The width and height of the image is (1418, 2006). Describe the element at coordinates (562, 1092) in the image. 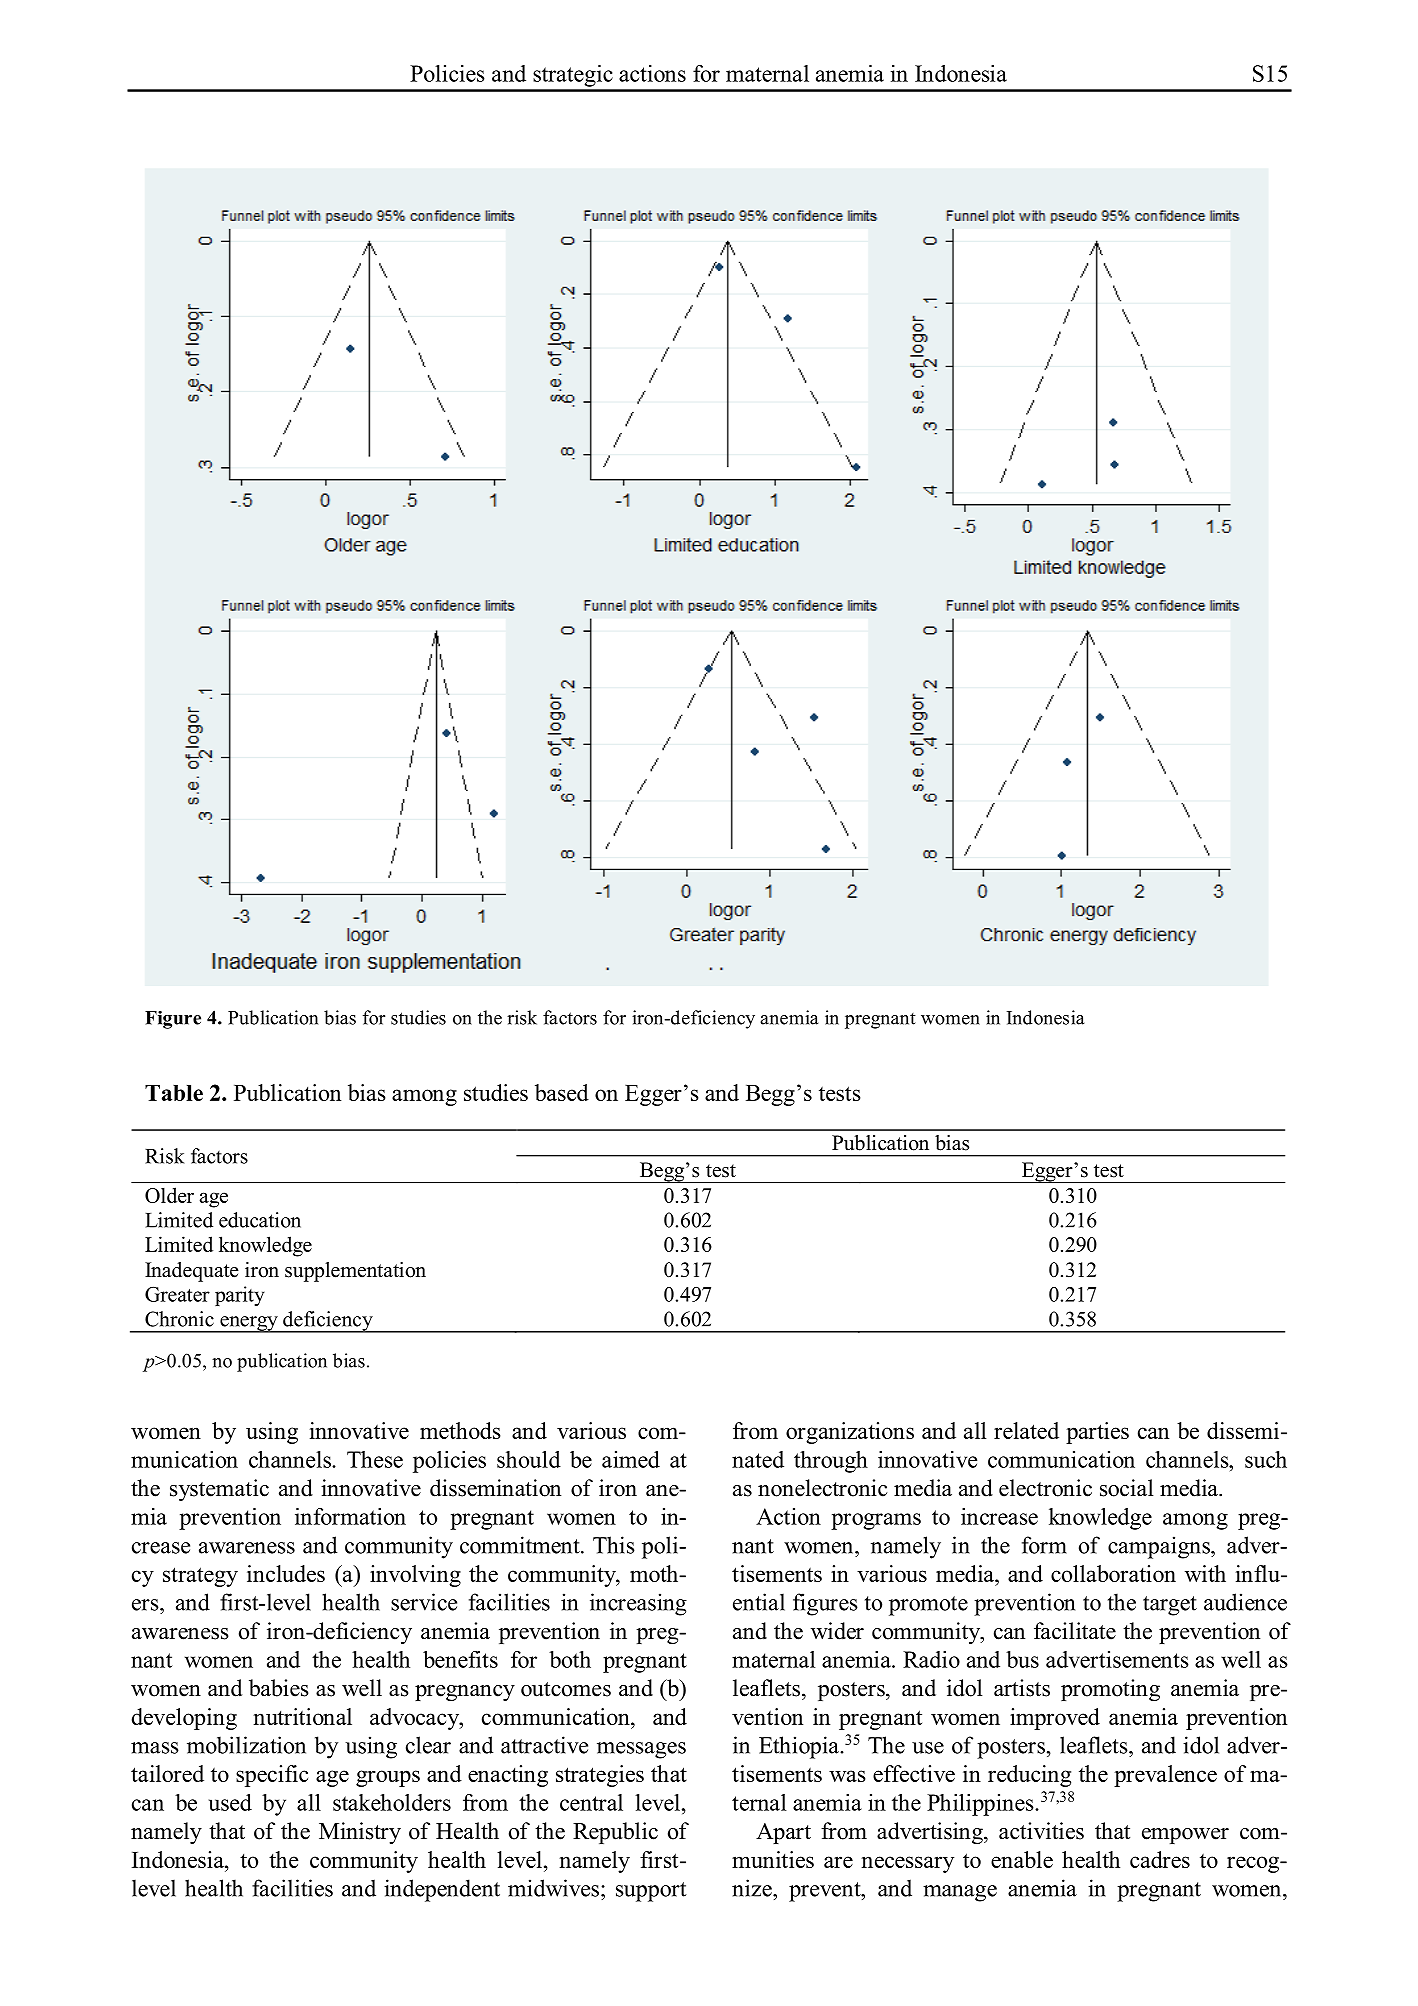

I see `based` at that location.
